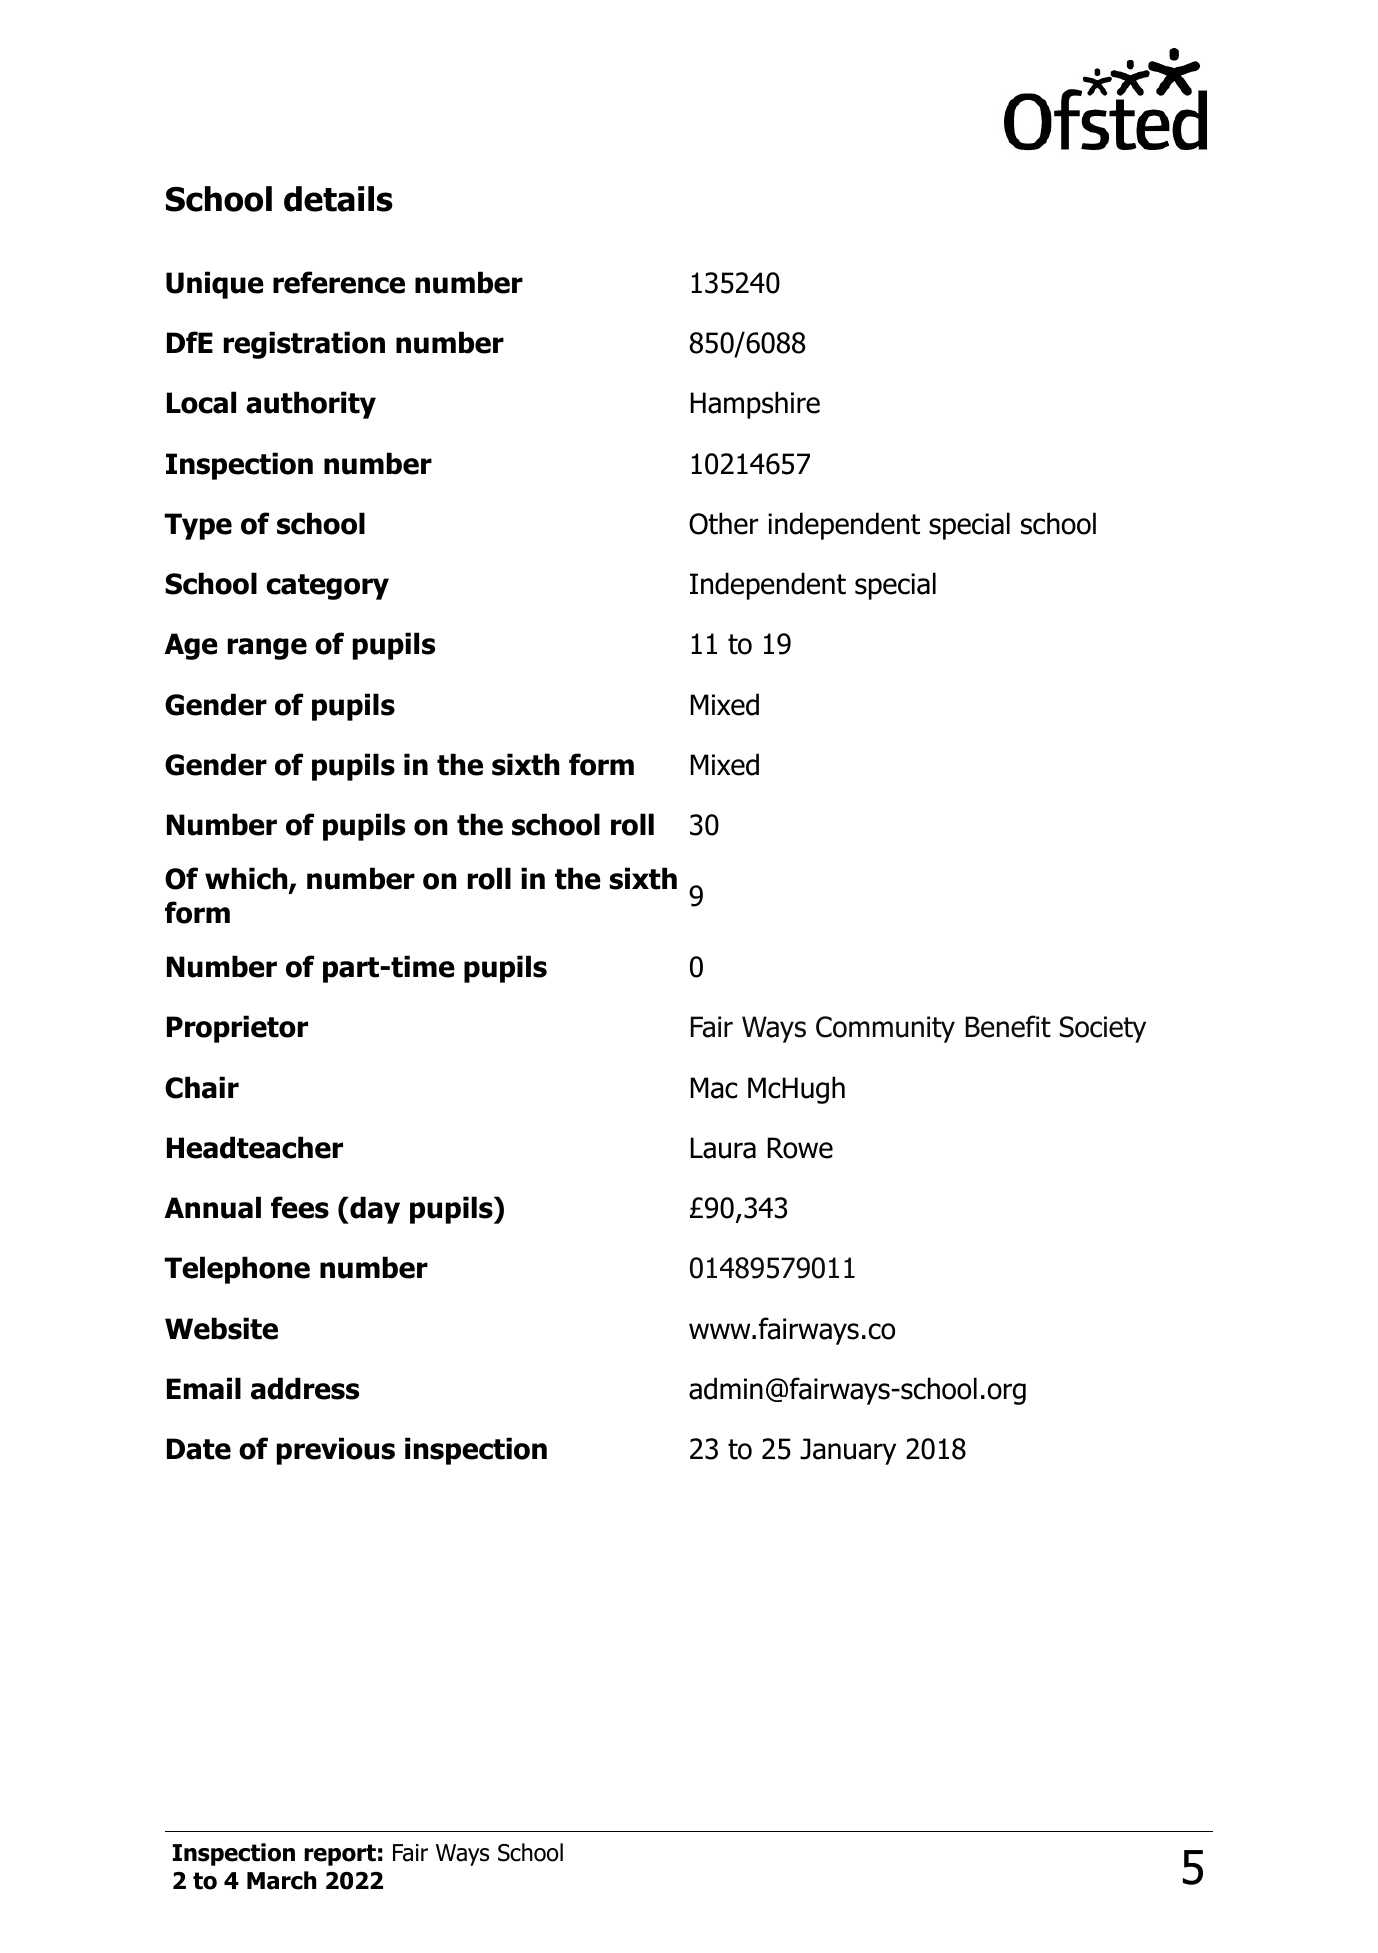 Image resolution: width=1378 pixels, height=1953 pixels. Describe the element at coordinates (340, 1855) in the screenshot. I see `report` at that location.
